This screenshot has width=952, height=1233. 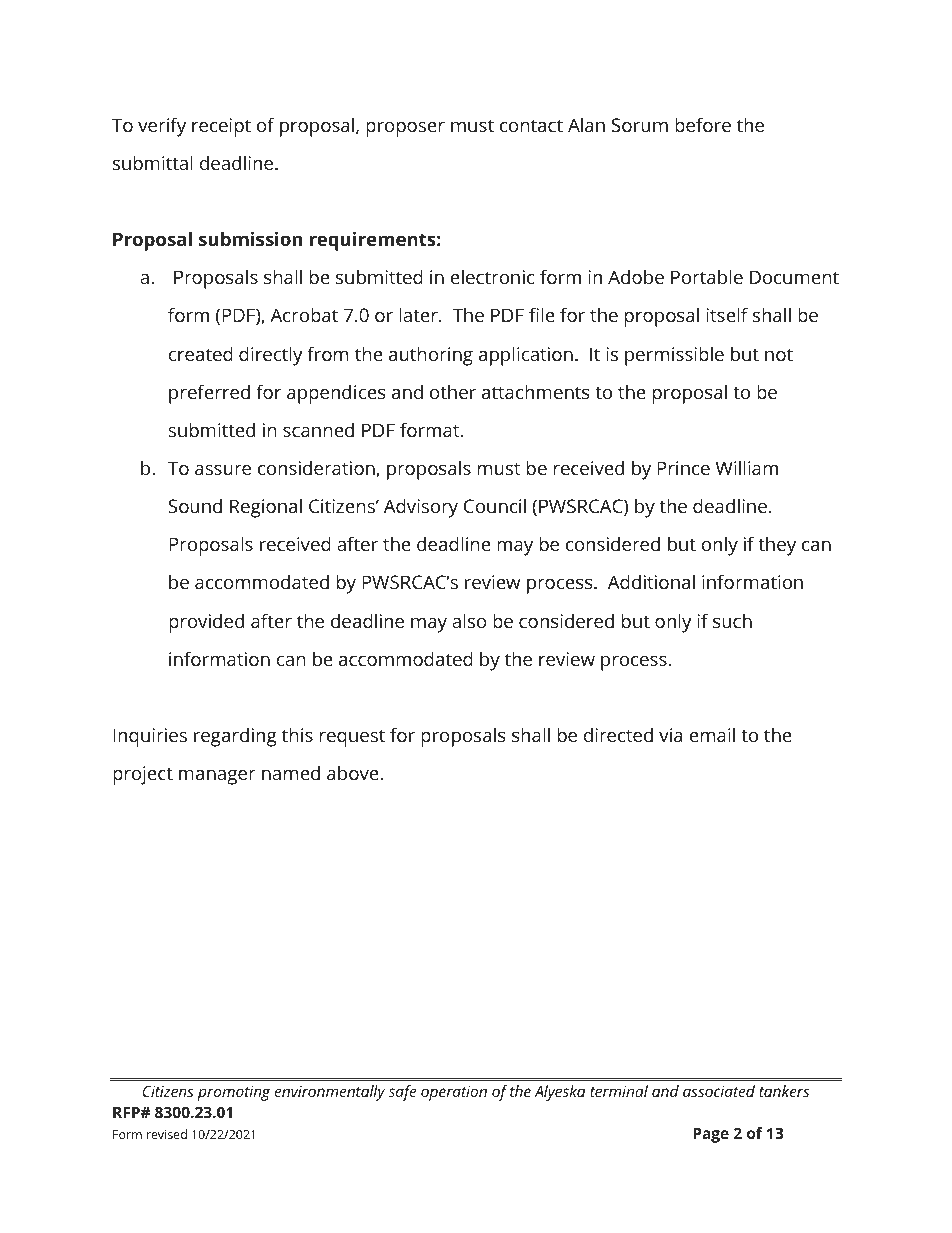 I want to click on proposer, so click(x=405, y=129).
